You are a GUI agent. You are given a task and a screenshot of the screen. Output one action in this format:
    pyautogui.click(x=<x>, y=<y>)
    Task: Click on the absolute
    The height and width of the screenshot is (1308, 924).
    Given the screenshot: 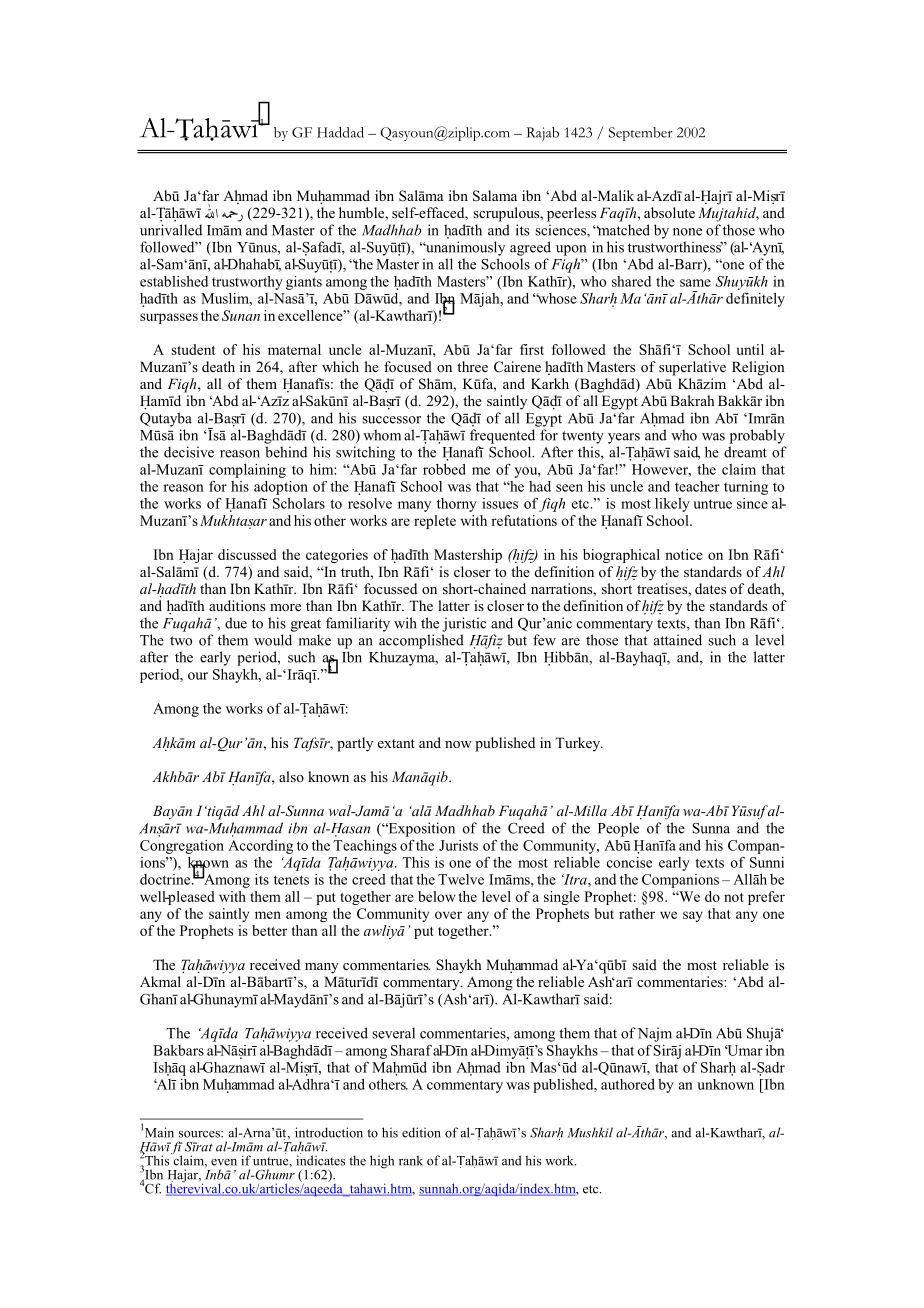 What is the action you would take?
    pyautogui.click(x=669, y=212)
